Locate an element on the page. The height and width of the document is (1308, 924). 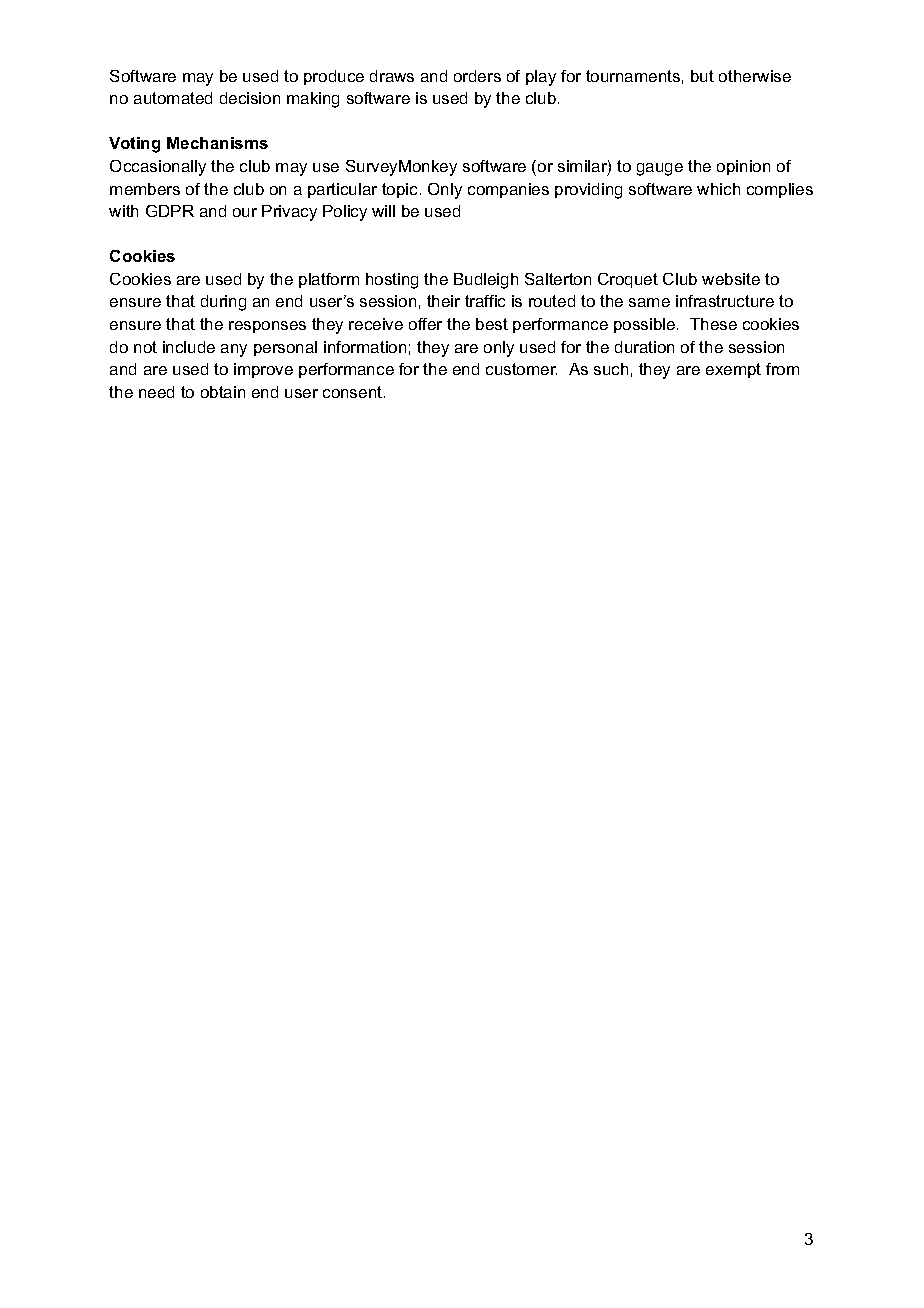
but is located at coordinates (702, 76).
